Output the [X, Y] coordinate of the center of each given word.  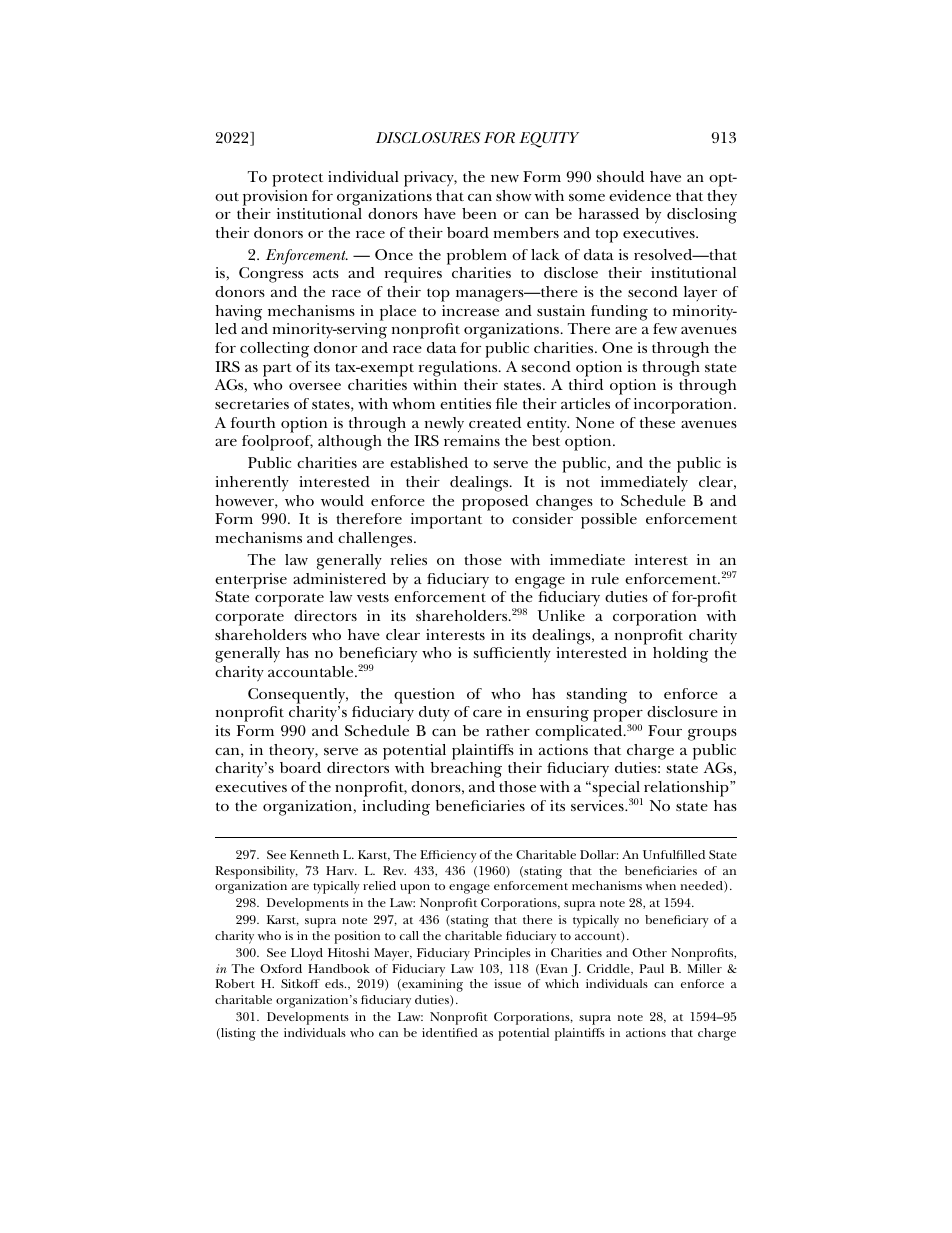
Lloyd [307, 954]
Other [649, 952]
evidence [640, 195]
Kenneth [314, 854]
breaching [466, 770]
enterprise [251, 581]
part [277, 370]
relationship [687, 789]
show [513, 195]
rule [605, 578]
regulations [459, 369]
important [446, 521]
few [665, 328]
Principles [502, 954]
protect [297, 180]
